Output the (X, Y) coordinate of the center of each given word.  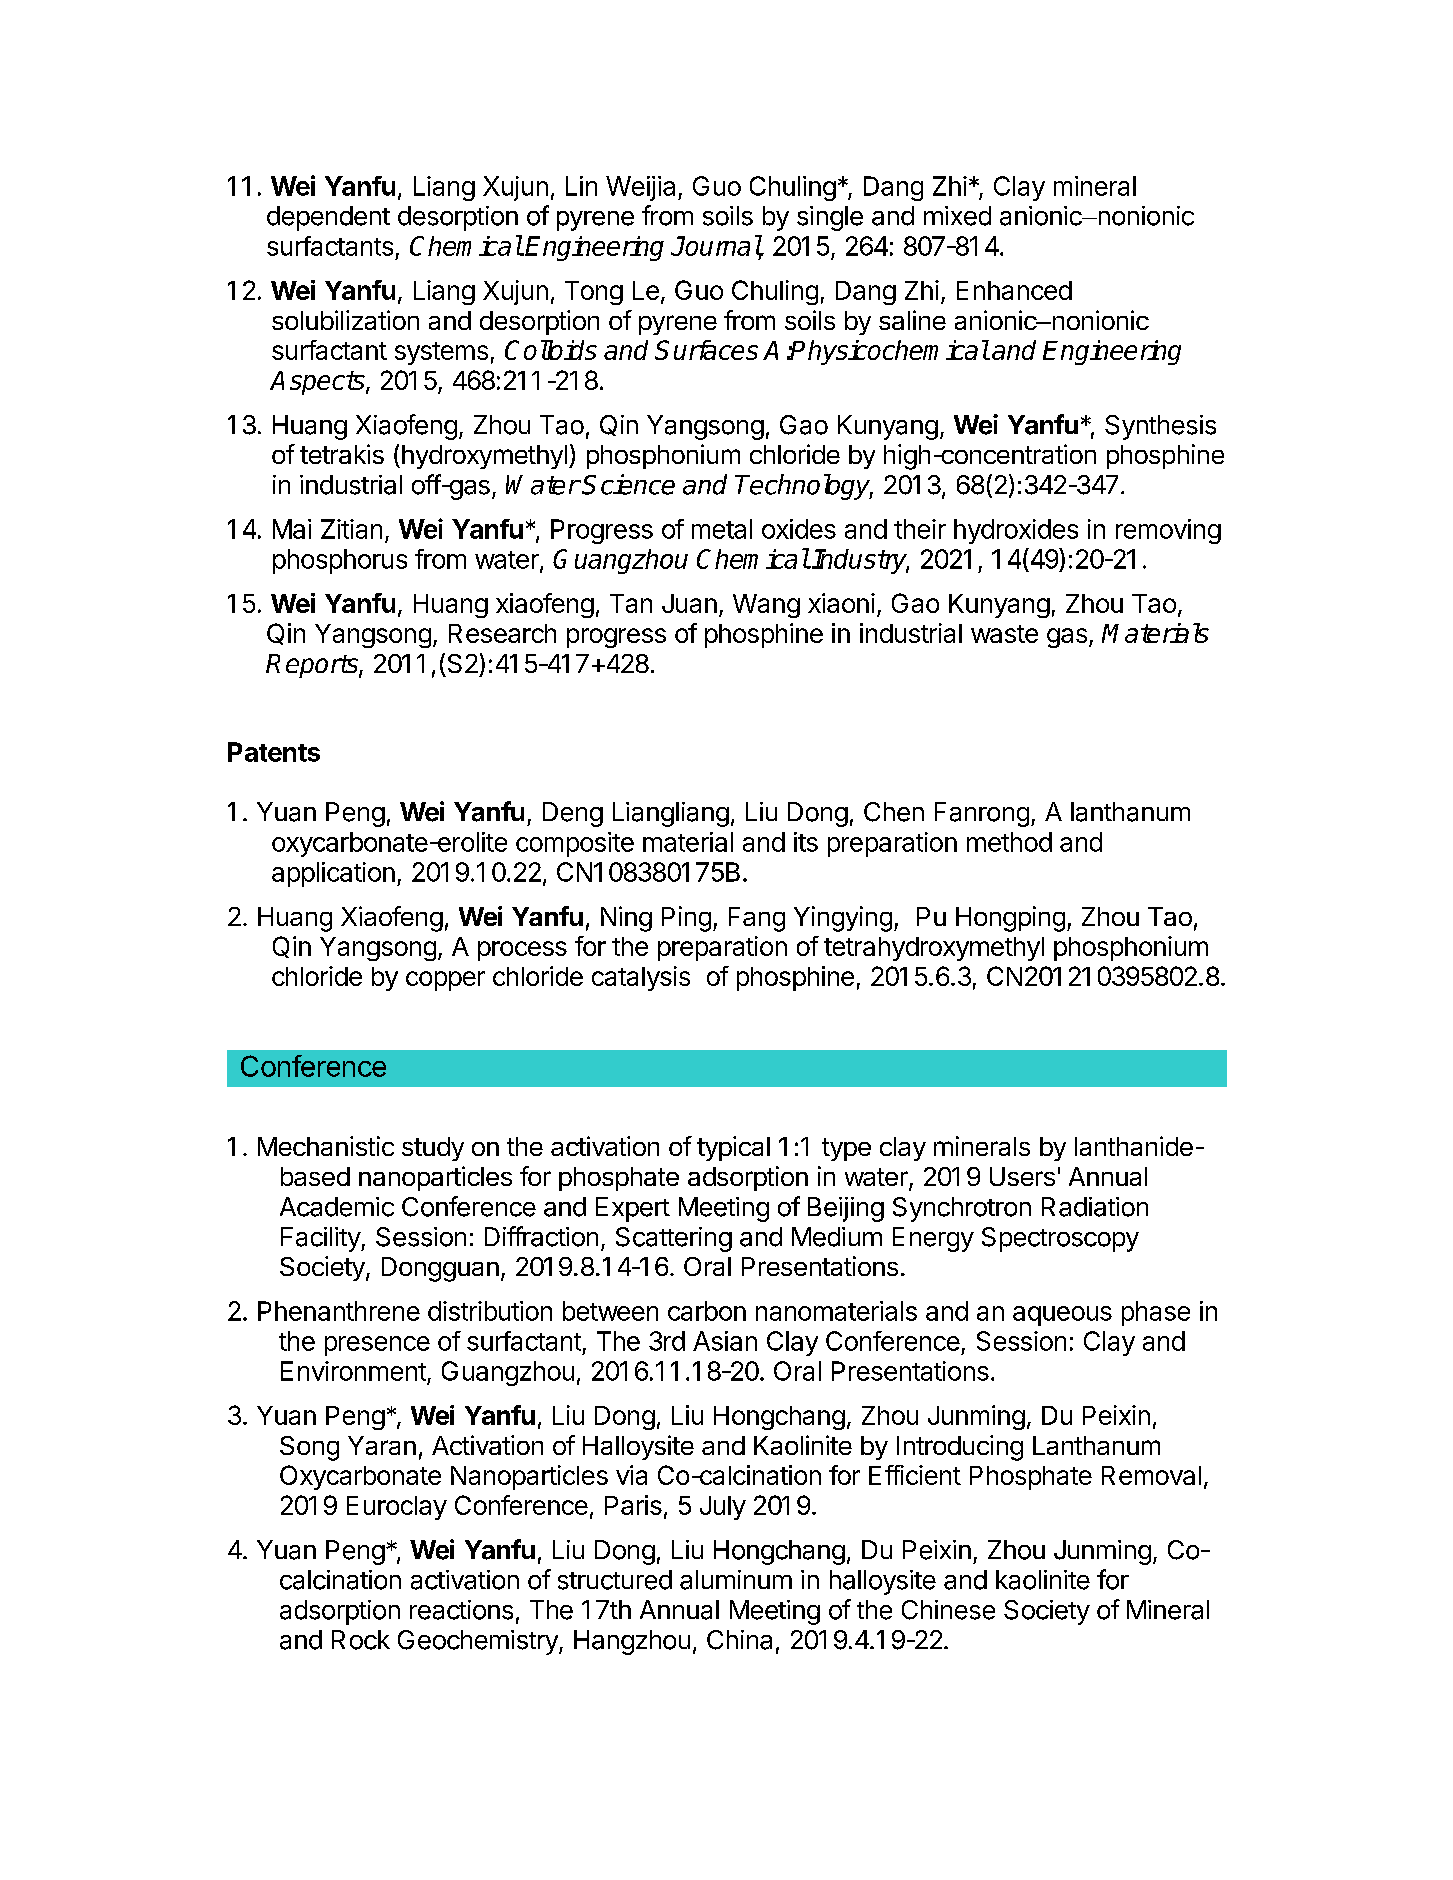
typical (733, 1148)
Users (1022, 1176)
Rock (361, 1640)
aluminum (736, 1580)
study (433, 1149)
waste (1004, 634)
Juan (689, 603)
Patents (274, 752)
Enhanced (1014, 290)
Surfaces (706, 350)
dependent (328, 218)
